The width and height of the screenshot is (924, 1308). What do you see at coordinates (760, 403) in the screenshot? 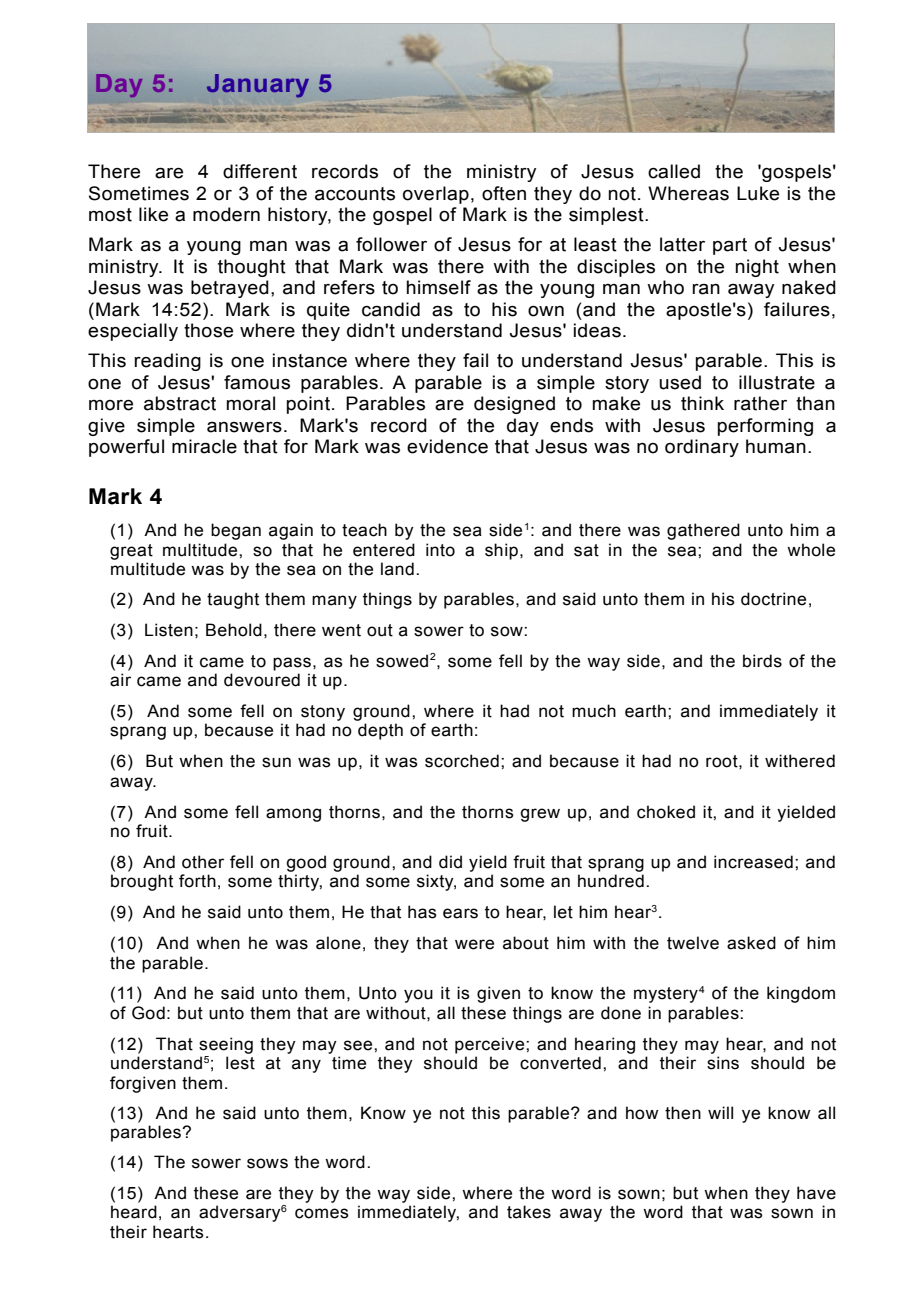
I see `rather` at bounding box center [760, 403].
